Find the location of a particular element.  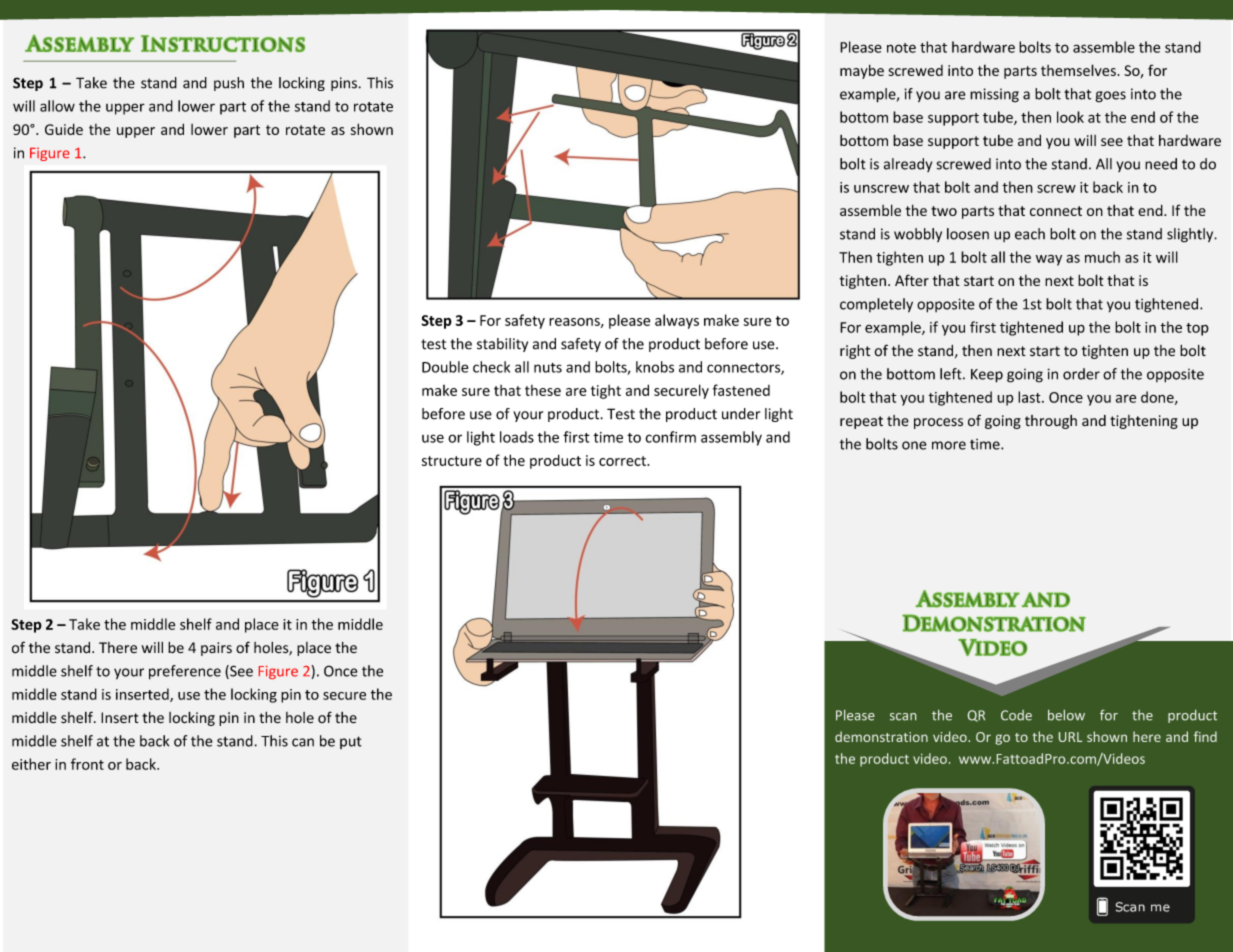

push is located at coordinates (229, 84).
